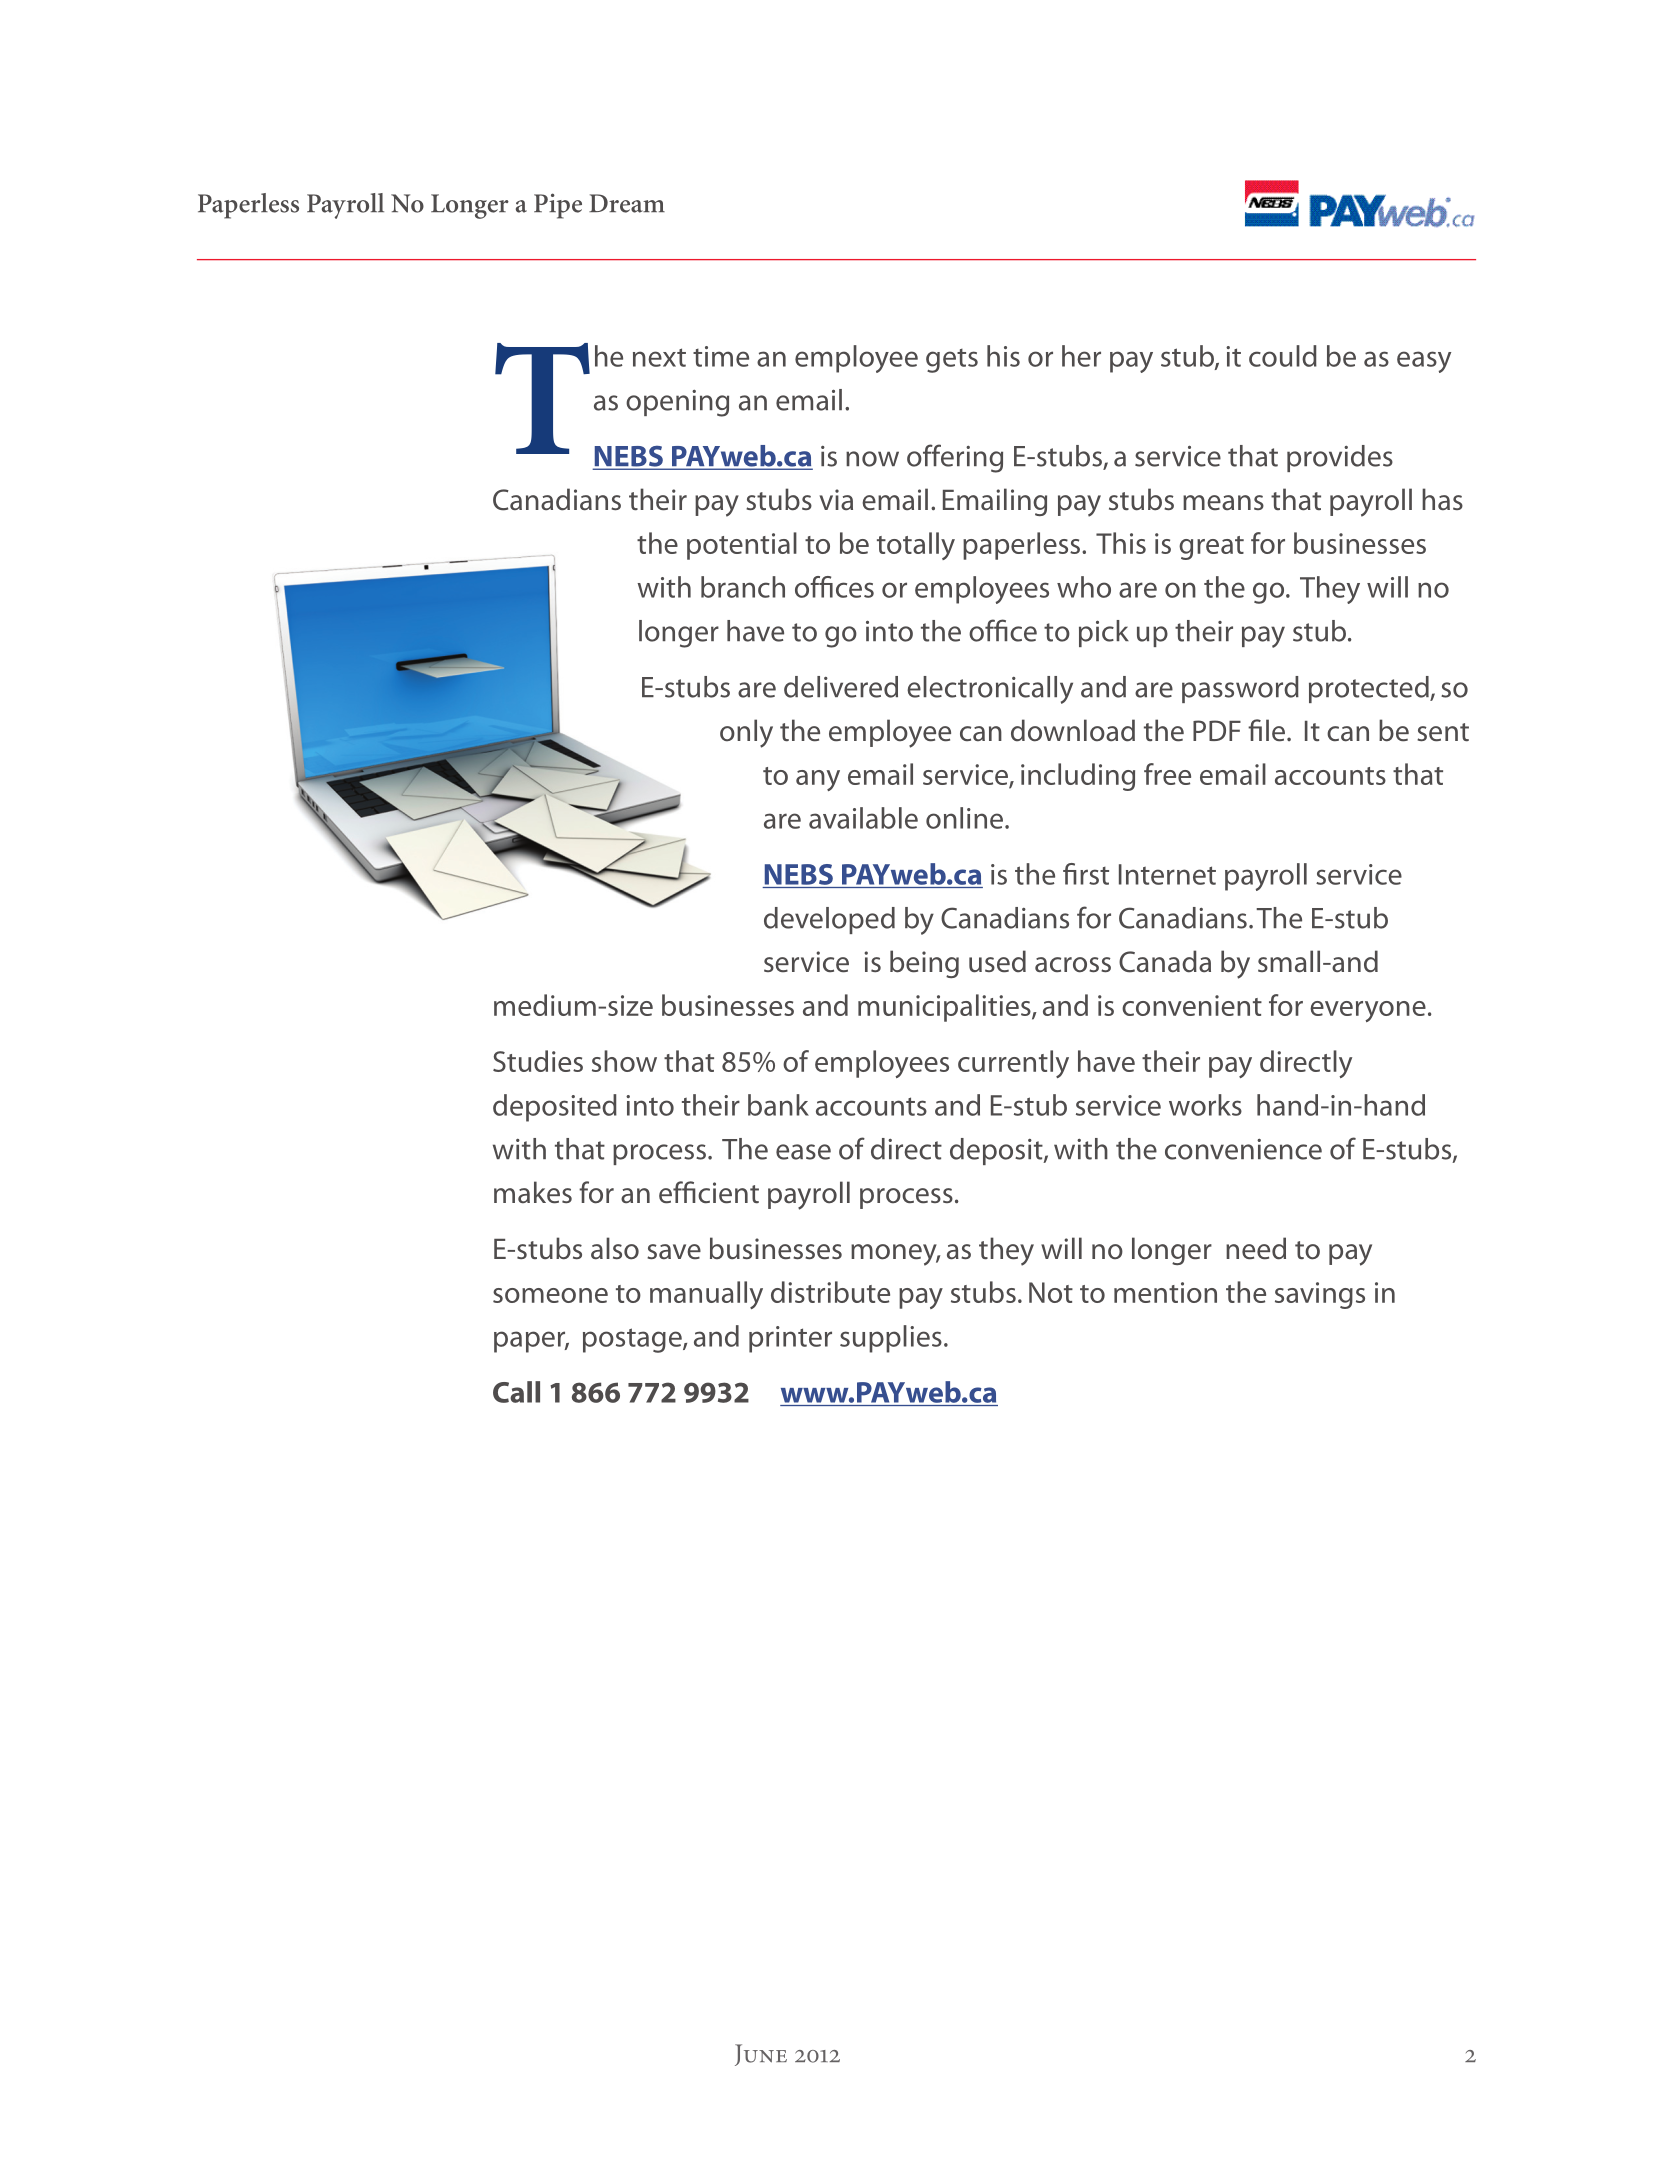  What do you see at coordinates (952, 361) in the document?
I see `gets` at bounding box center [952, 361].
